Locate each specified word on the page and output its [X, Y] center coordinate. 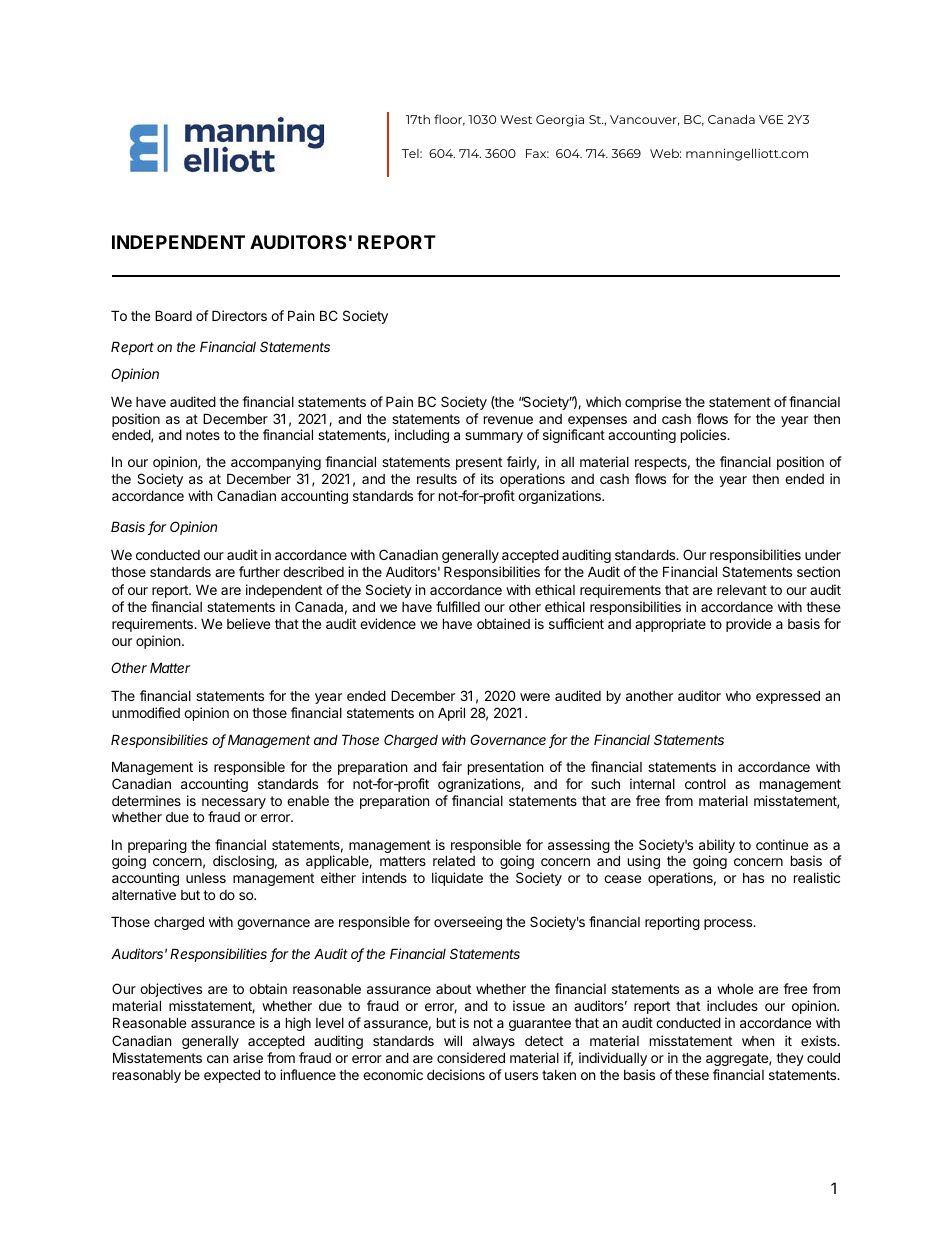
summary [494, 437]
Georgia [560, 121]
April [451, 714]
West [516, 119]
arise [248, 1057]
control [705, 784]
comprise [653, 403]
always [494, 1042]
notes [203, 435]
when [758, 1041]
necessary [234, 805]
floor [449, 120]
